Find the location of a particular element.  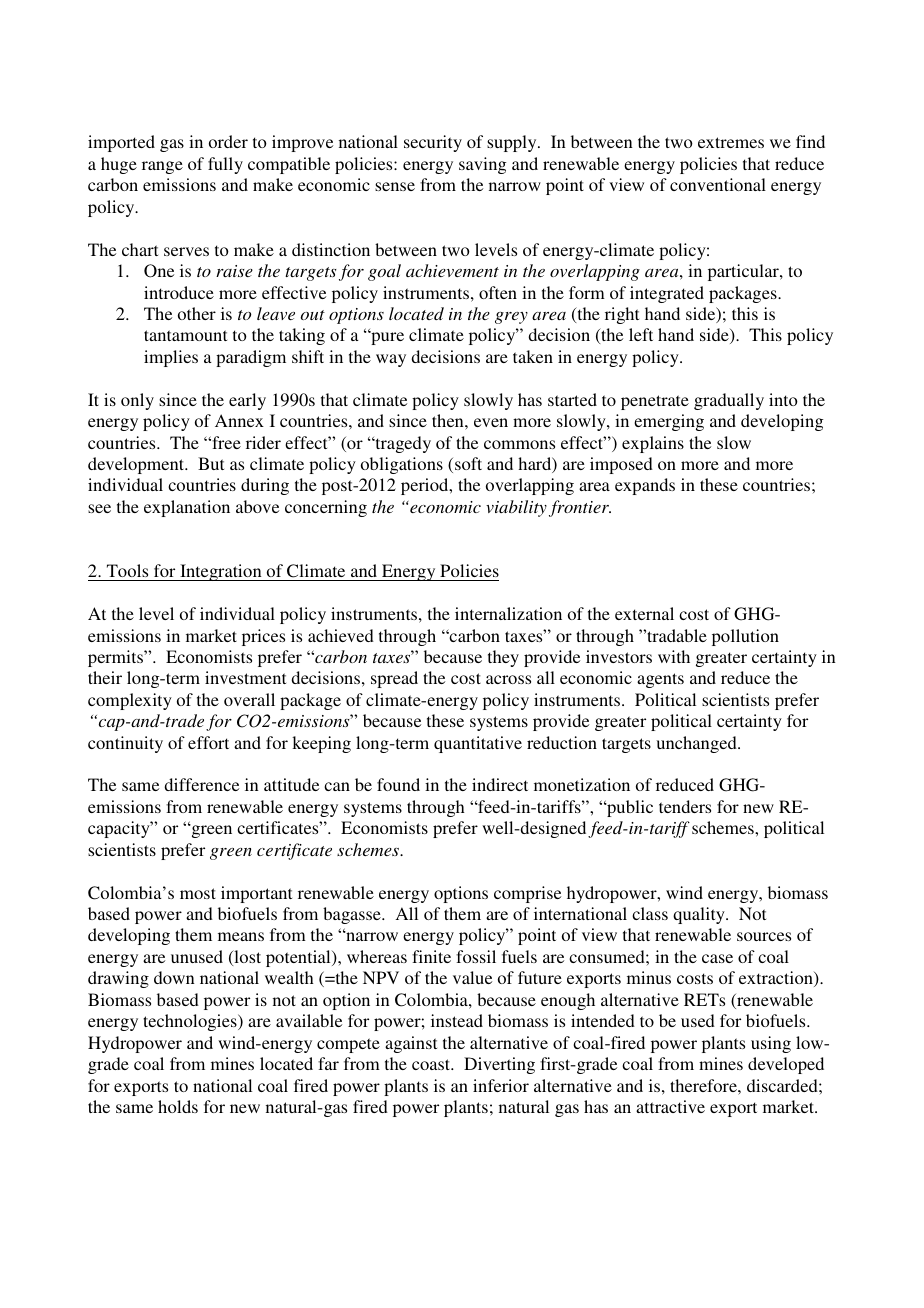

holds is located at coordinates (178, 1106).
